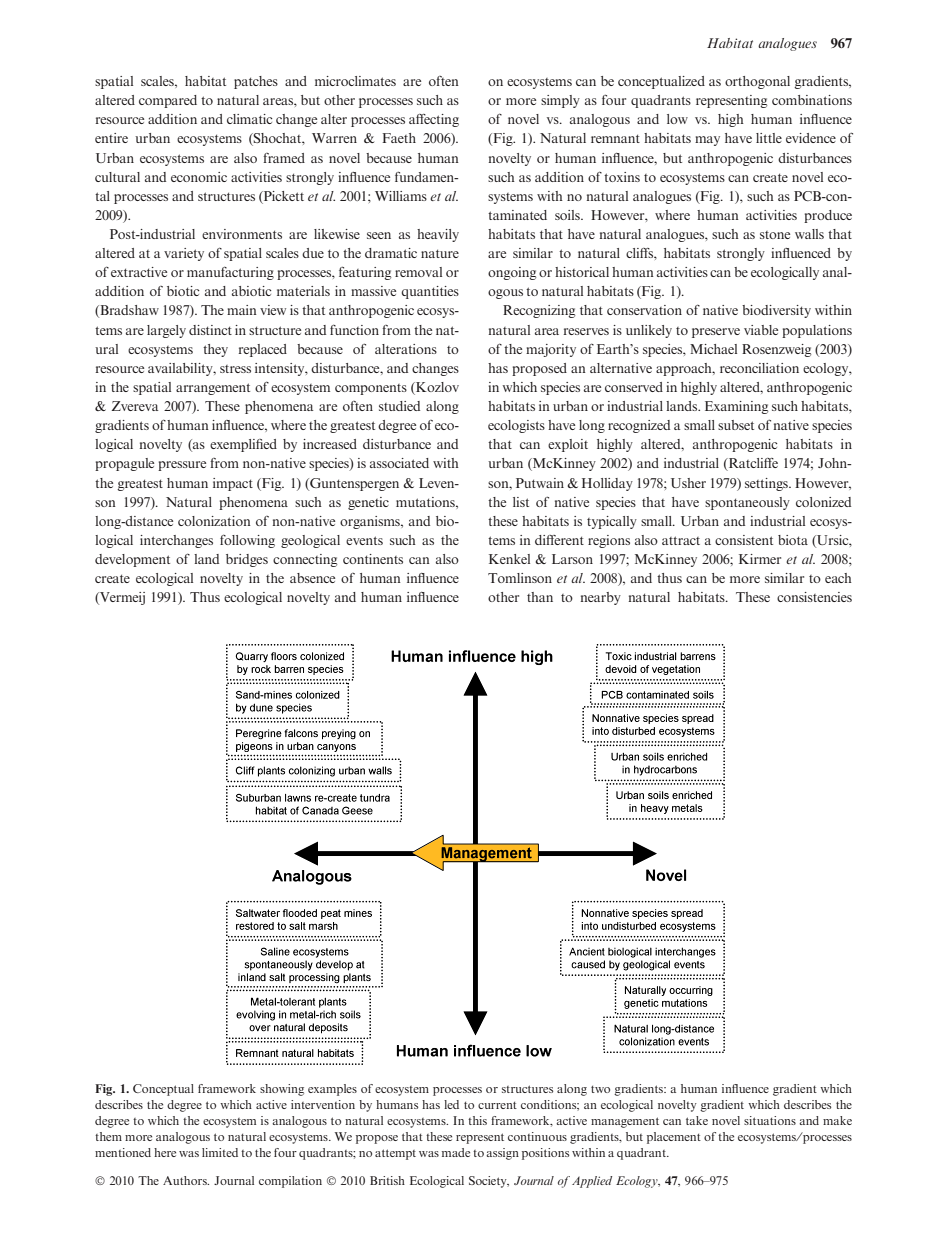  Describe the element at coordinates (247, 560) in the screenshot. I see `bridges` at that location.
